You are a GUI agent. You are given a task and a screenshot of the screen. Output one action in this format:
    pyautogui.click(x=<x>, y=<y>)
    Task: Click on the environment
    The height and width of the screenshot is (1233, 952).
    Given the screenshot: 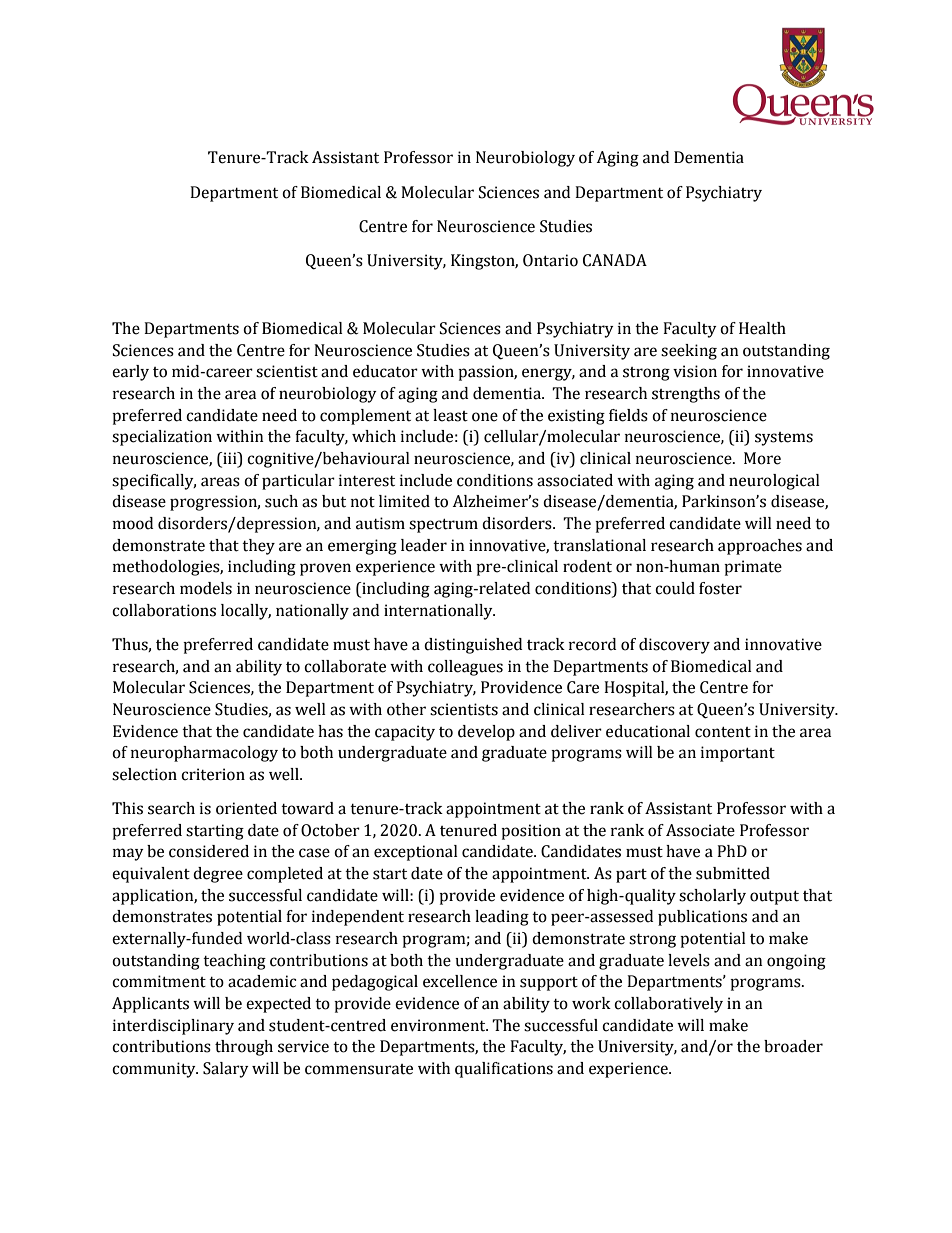 What is the action you would take?
    pyautogui.click(x=439, y=1025)
